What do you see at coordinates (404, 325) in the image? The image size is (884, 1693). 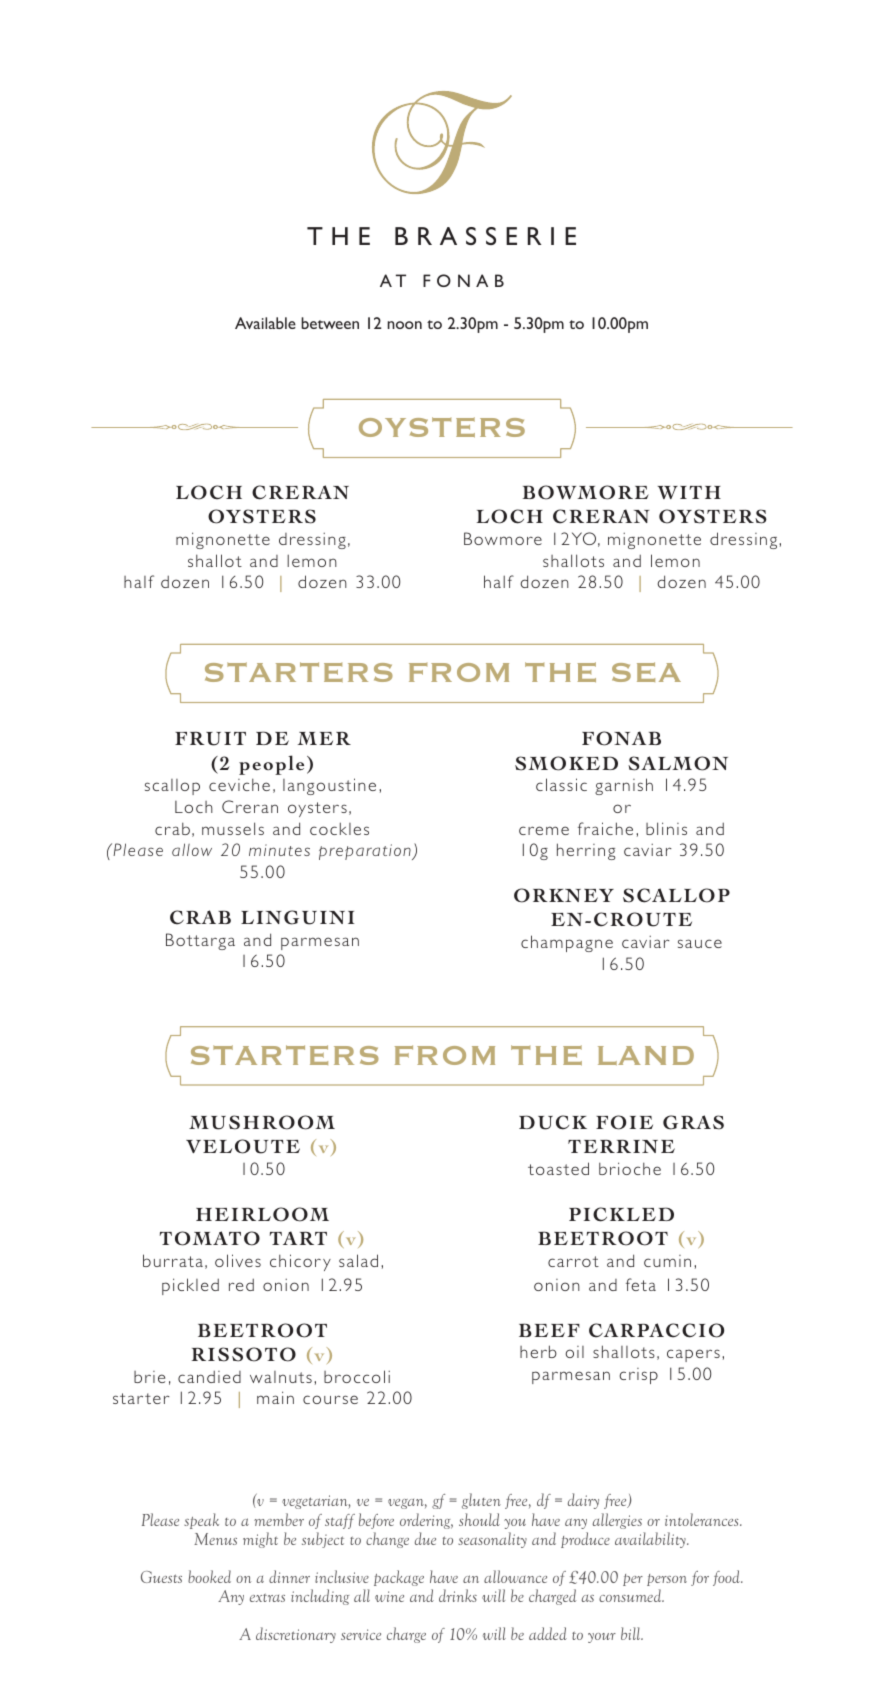 I see `noon` at bounding box center [404, 325].
